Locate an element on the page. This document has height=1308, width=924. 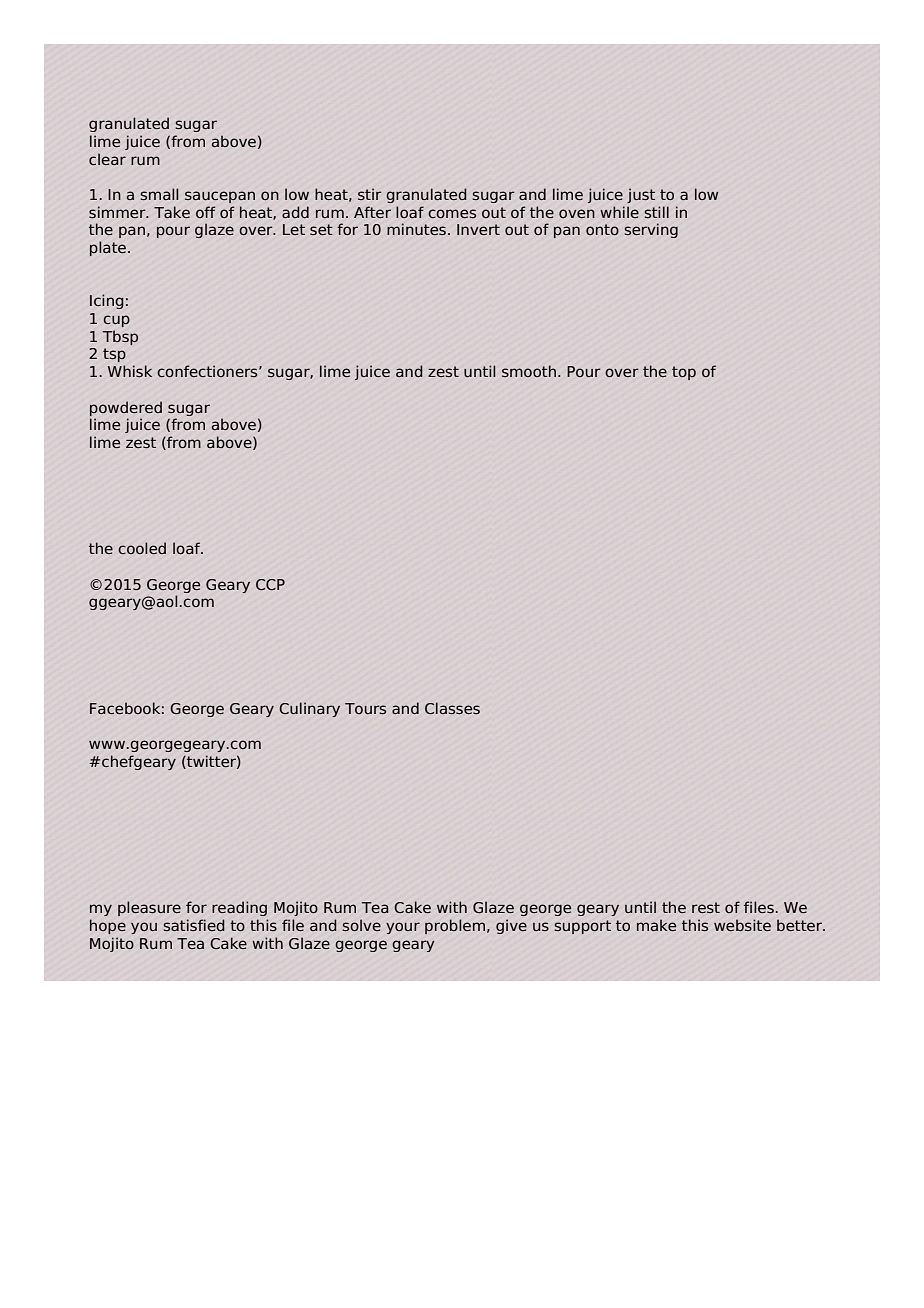
Whisk is located at coordinates (130, 371).
